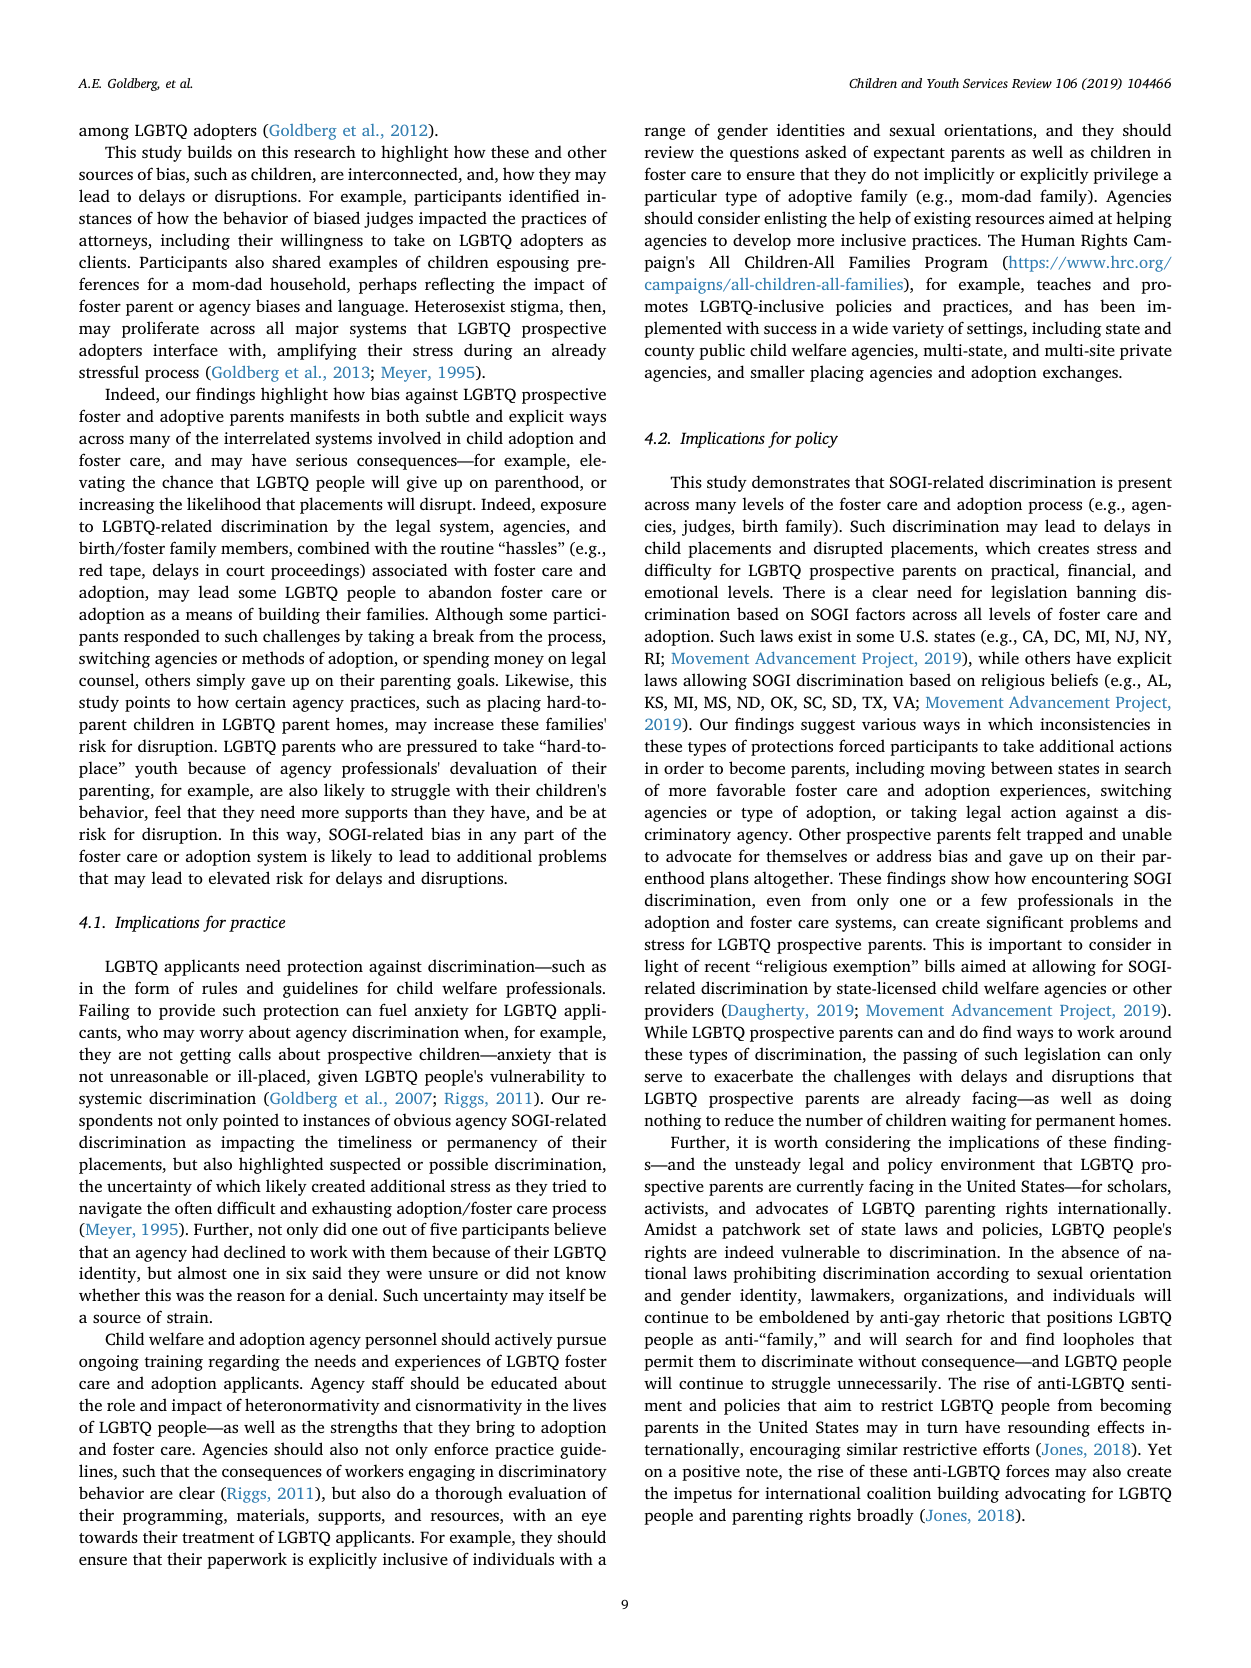 This screenshot has width=1251, height=1668. Describe the element at coordinates (1045, 1494) in the screenshot. I see `advocating` at that location.
